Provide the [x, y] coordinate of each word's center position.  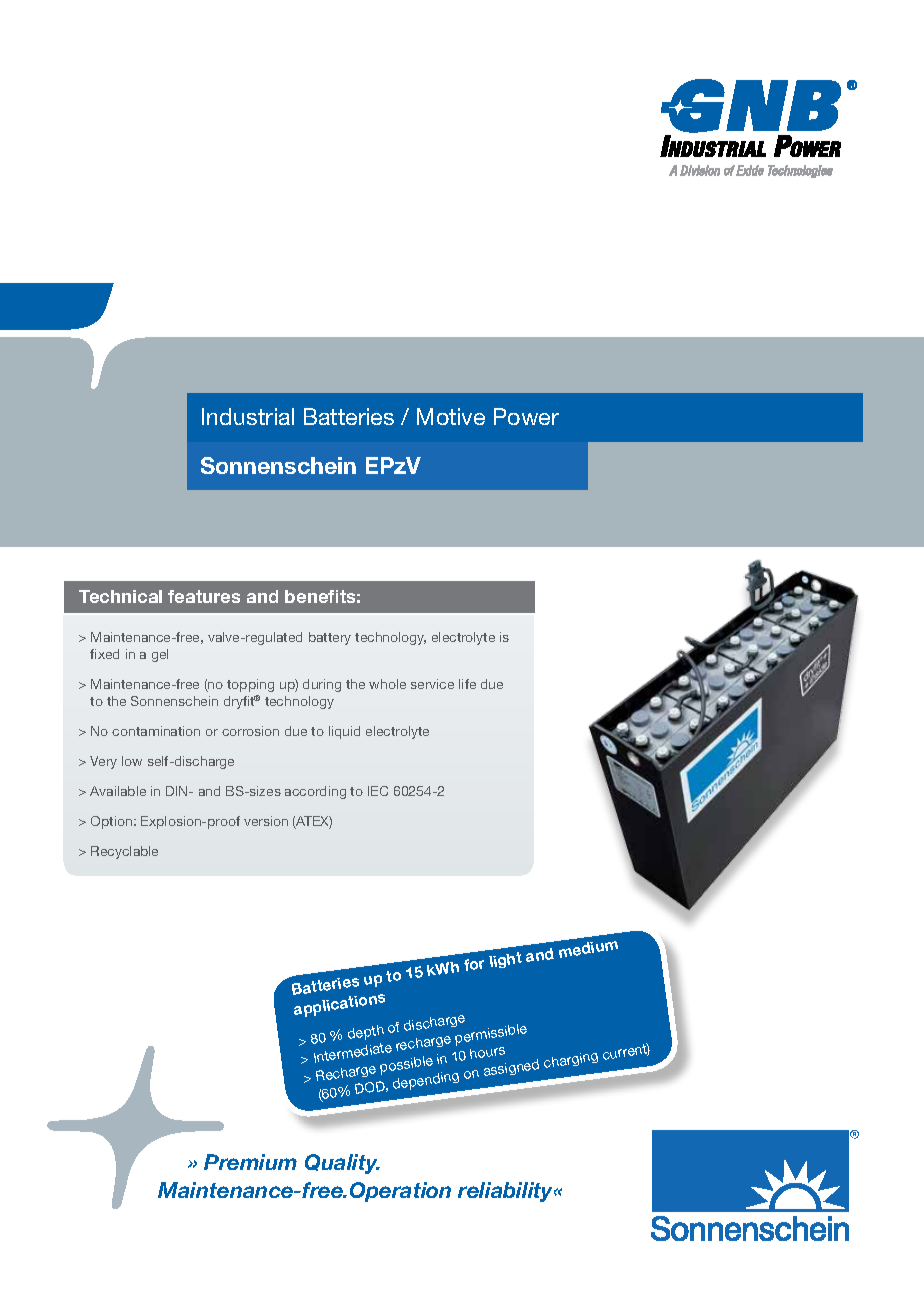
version [266, 821]
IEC [378, 791]
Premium [250, 1162]
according [315, 792]
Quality [342, 1164]
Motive [451, 416]
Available [118, 791]
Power [526, 416]
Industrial [248, 416]
